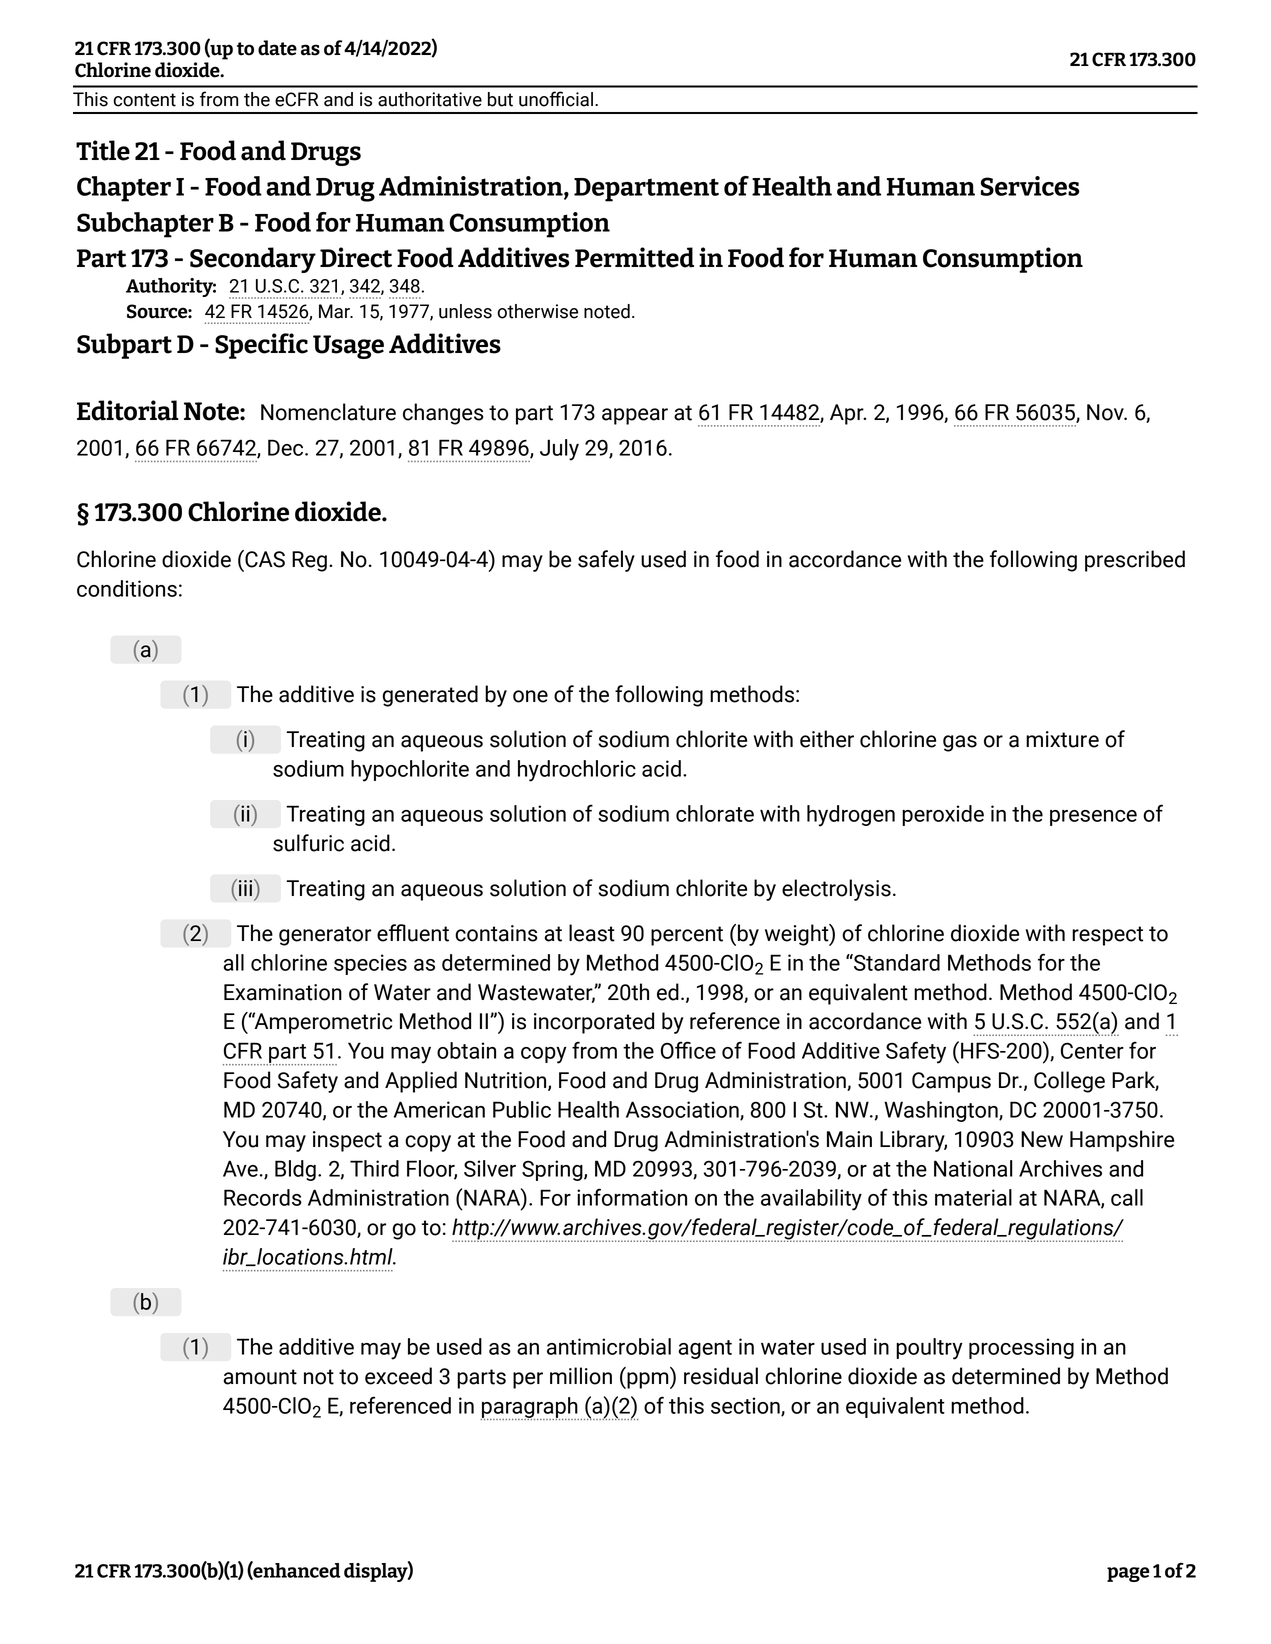 The width and height of the document is (1271, 1644). Describe the element at coordinates (1030, 186) in the document. I see `Services` at that location.
